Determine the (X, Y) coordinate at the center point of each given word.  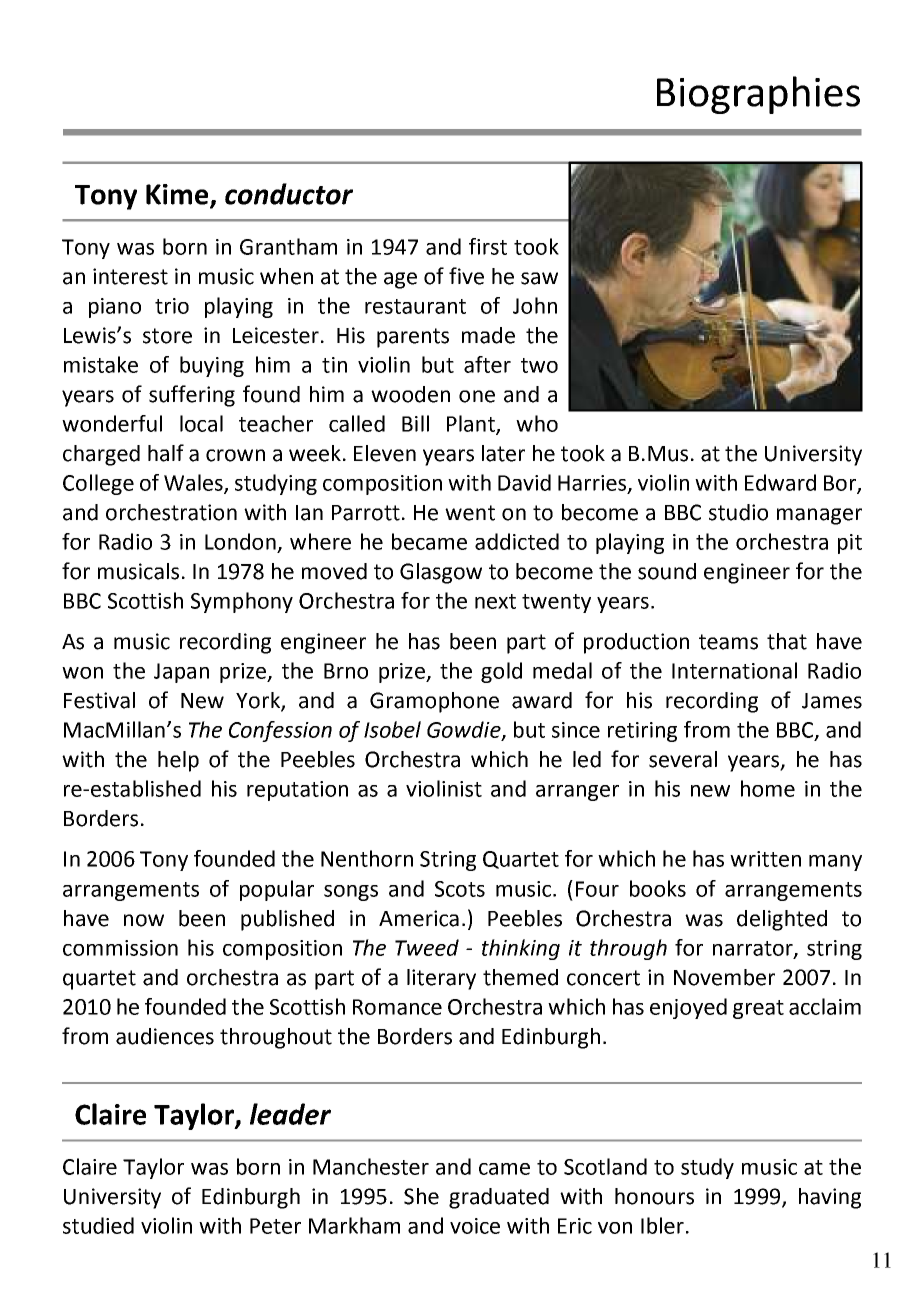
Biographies (758, 95)
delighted (782, 920)
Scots (460, 889)
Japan (181, 673)
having (830, 1198)
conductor (289, 194)
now (144, 920)
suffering (192, 396)
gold (501, 672)
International (734, 670)
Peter (275, 1226)
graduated (499, 1198)
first (488, 246)
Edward (780, 482)
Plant (472, 424)
